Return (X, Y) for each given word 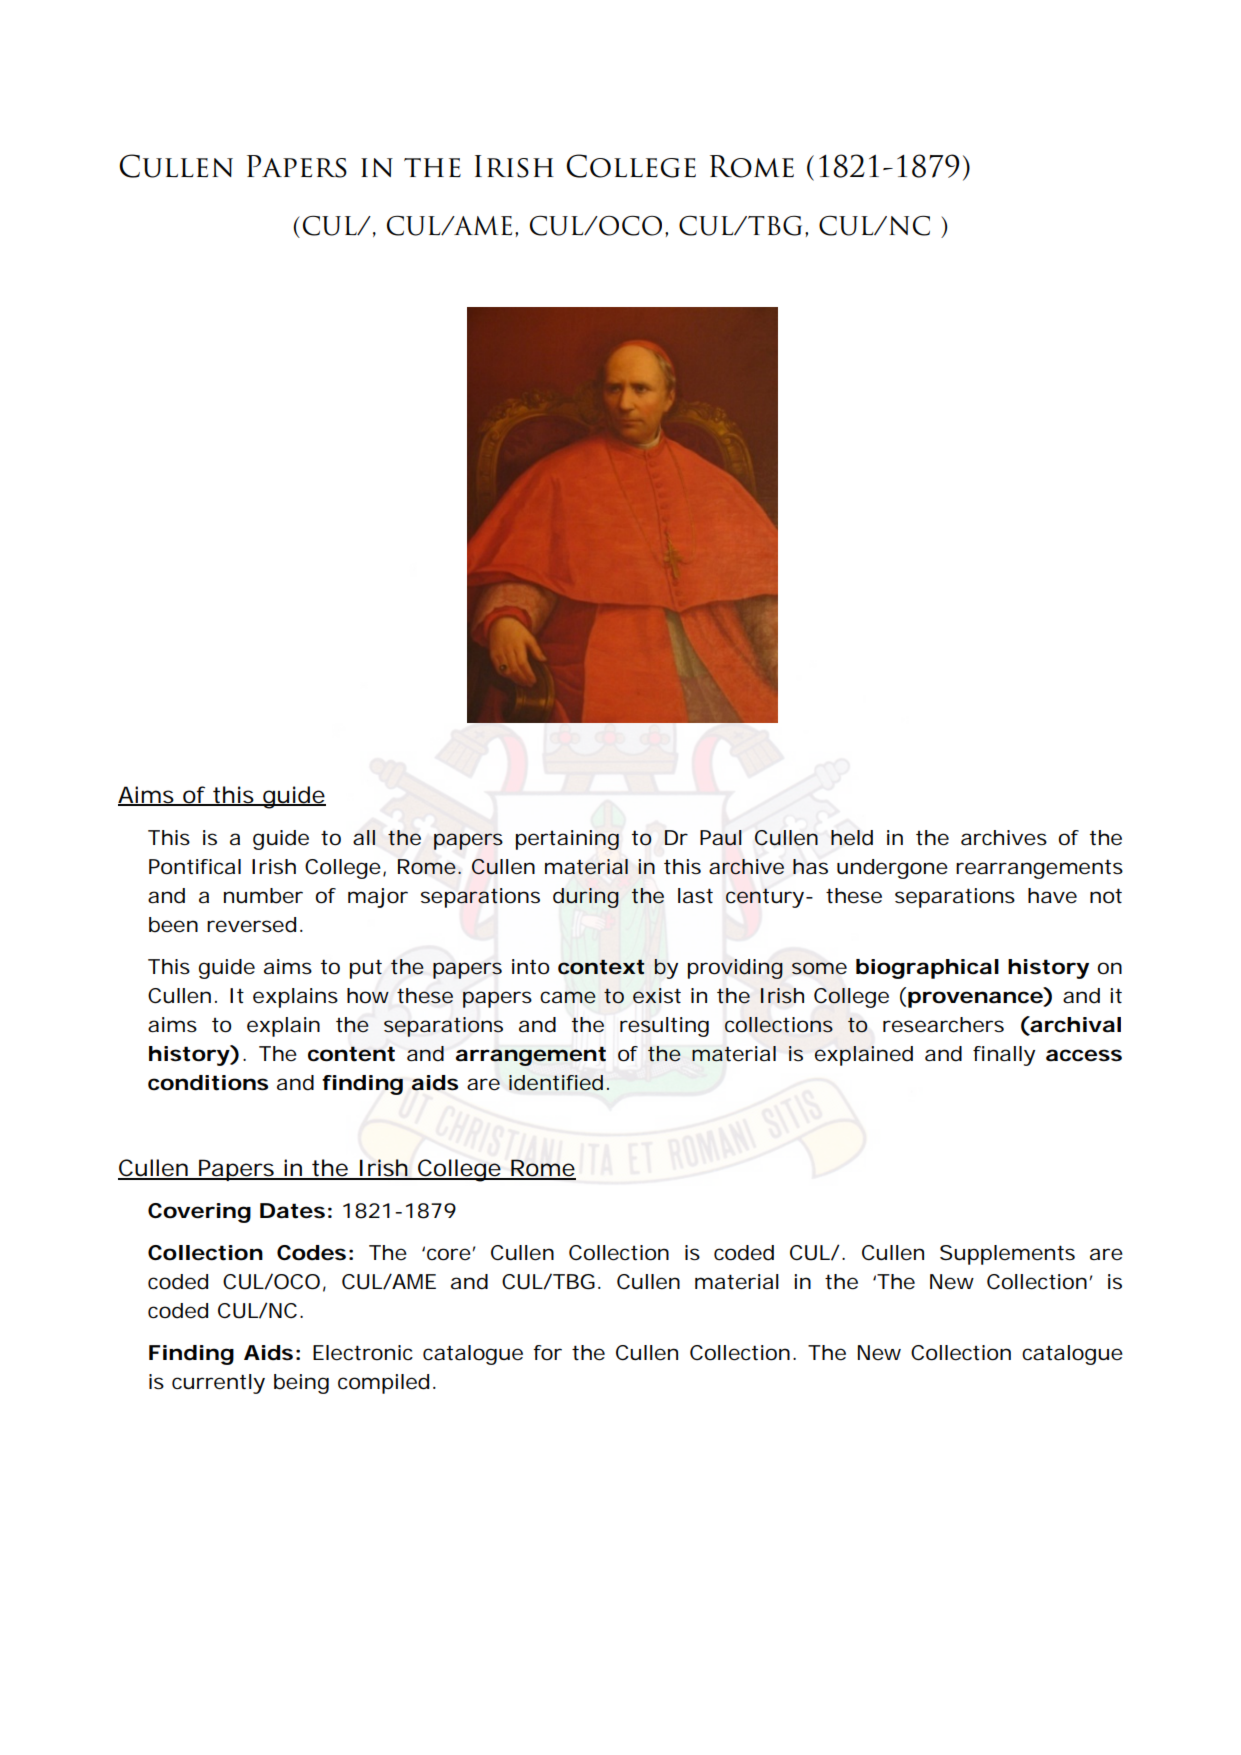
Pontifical (195, 867)
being (301, 1384)
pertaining (567, 840)
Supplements (1007, 1255)
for (547, 1352)
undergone (892, 869)
